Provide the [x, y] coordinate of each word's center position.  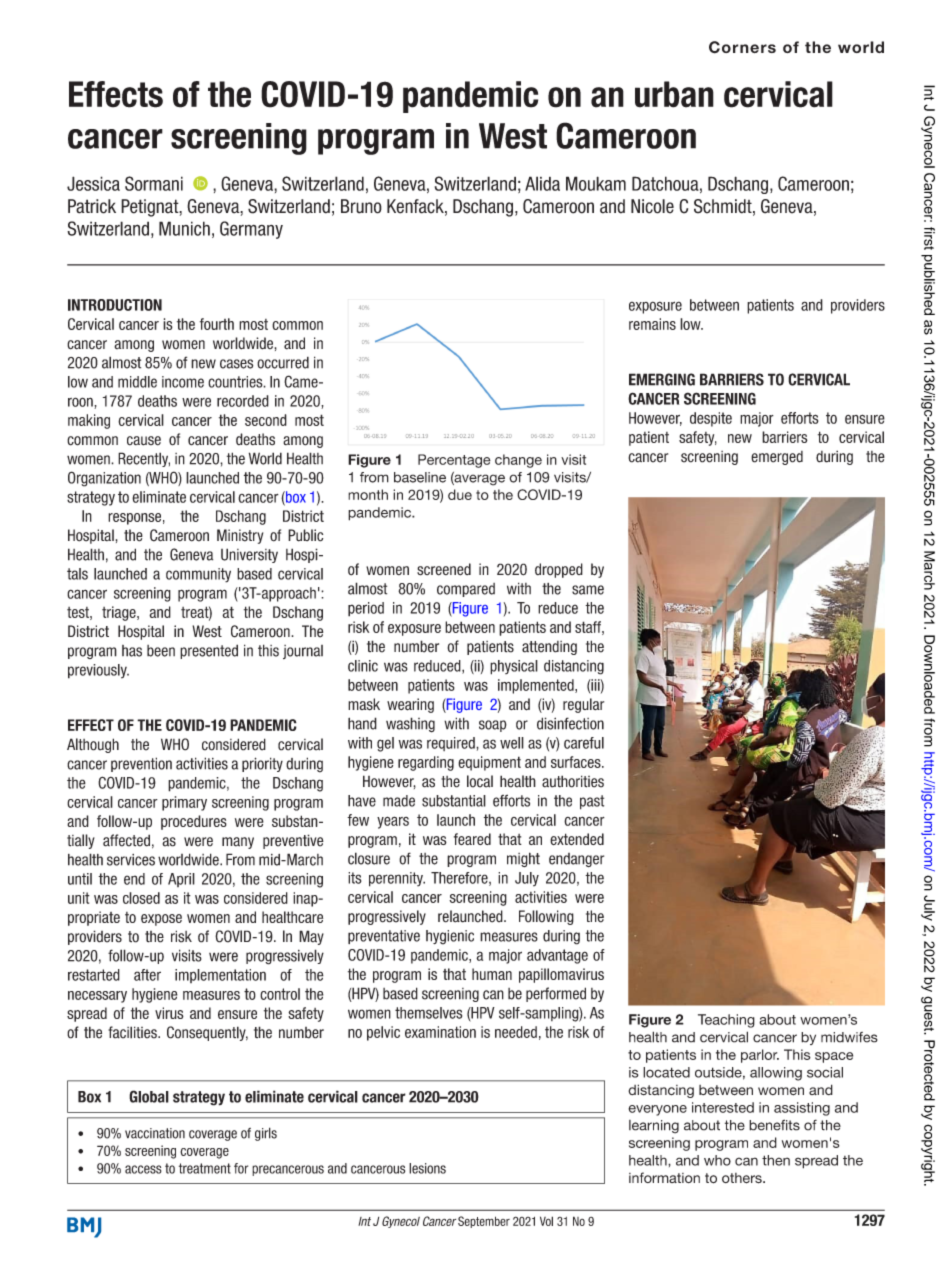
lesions [427, 1168]
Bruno [361, 206]
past [592, 802]
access [143, 1169]
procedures [194, 822]
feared [472, 839]
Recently [144, 459]
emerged [777, 458]
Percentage [454, 461]
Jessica [93, 183]
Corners [742, 47]
